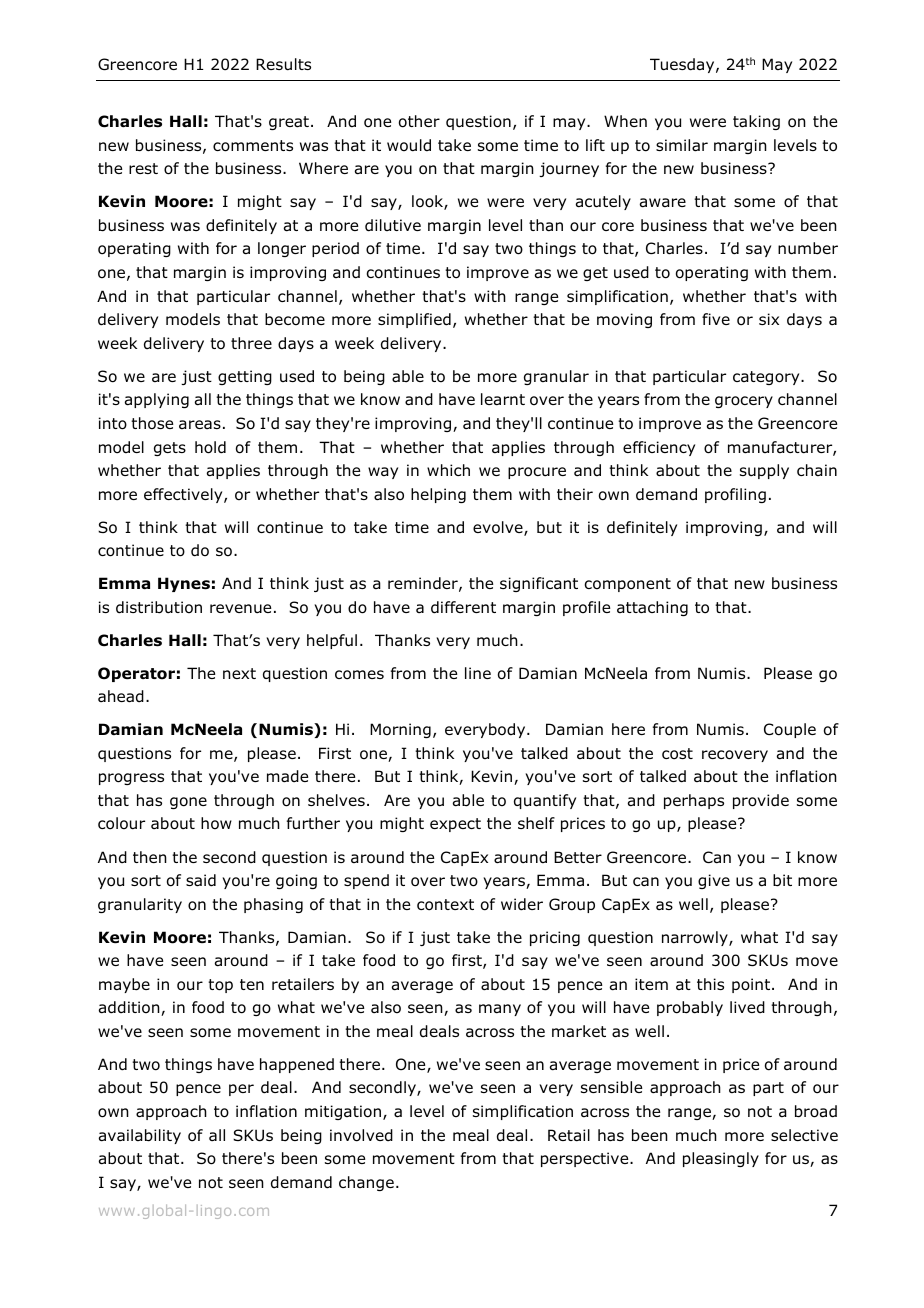 The height and width of the image is (1308, 924). I want to click on context, so click(445, 905).
